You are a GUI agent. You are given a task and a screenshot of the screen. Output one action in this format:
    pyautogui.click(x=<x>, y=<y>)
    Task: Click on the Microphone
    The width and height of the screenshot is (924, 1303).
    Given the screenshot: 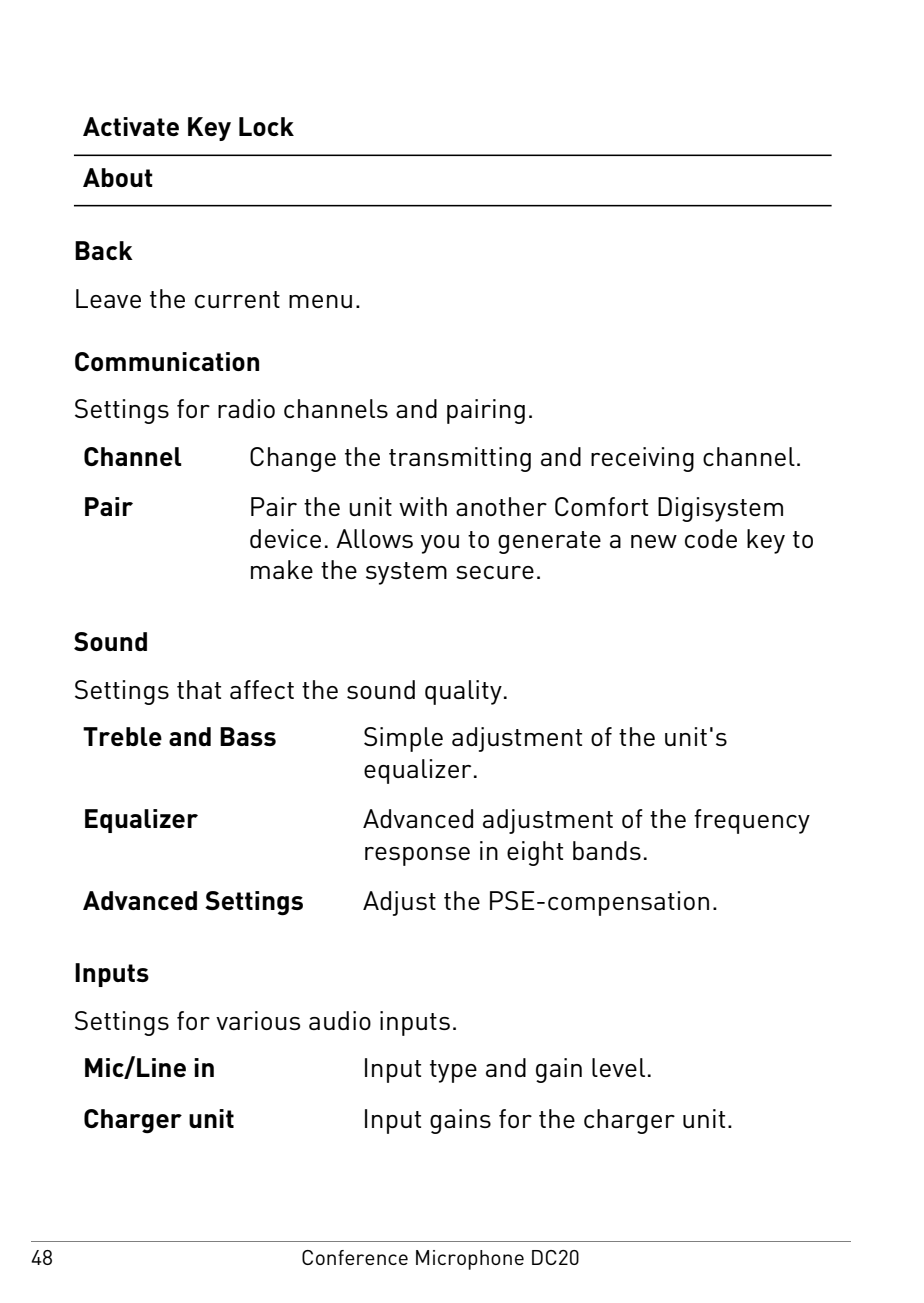 What is the action you would take?
    pyautogui.click(x=470, y=1260)
